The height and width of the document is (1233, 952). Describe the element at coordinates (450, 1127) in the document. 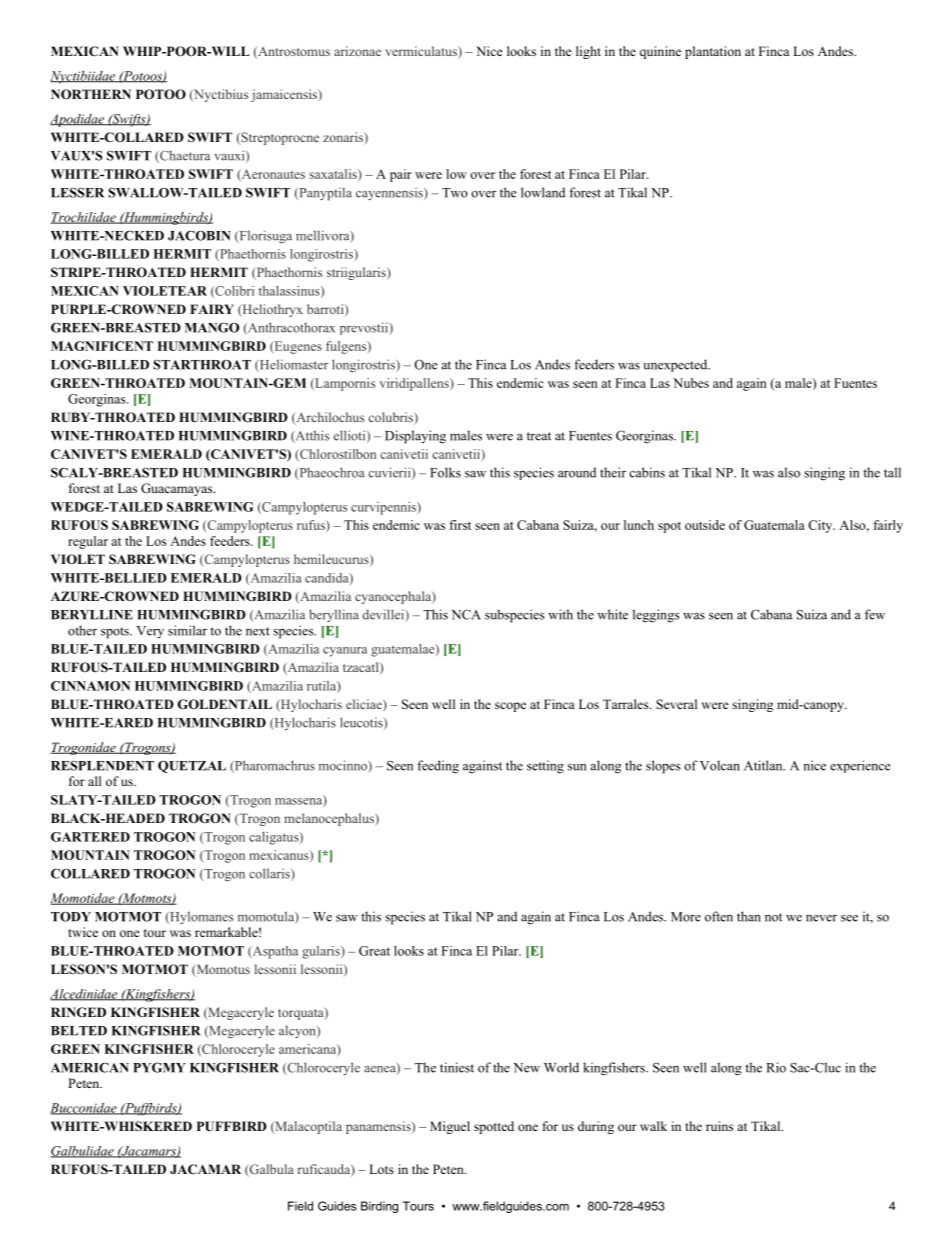

I see `Miguel` at that location.
